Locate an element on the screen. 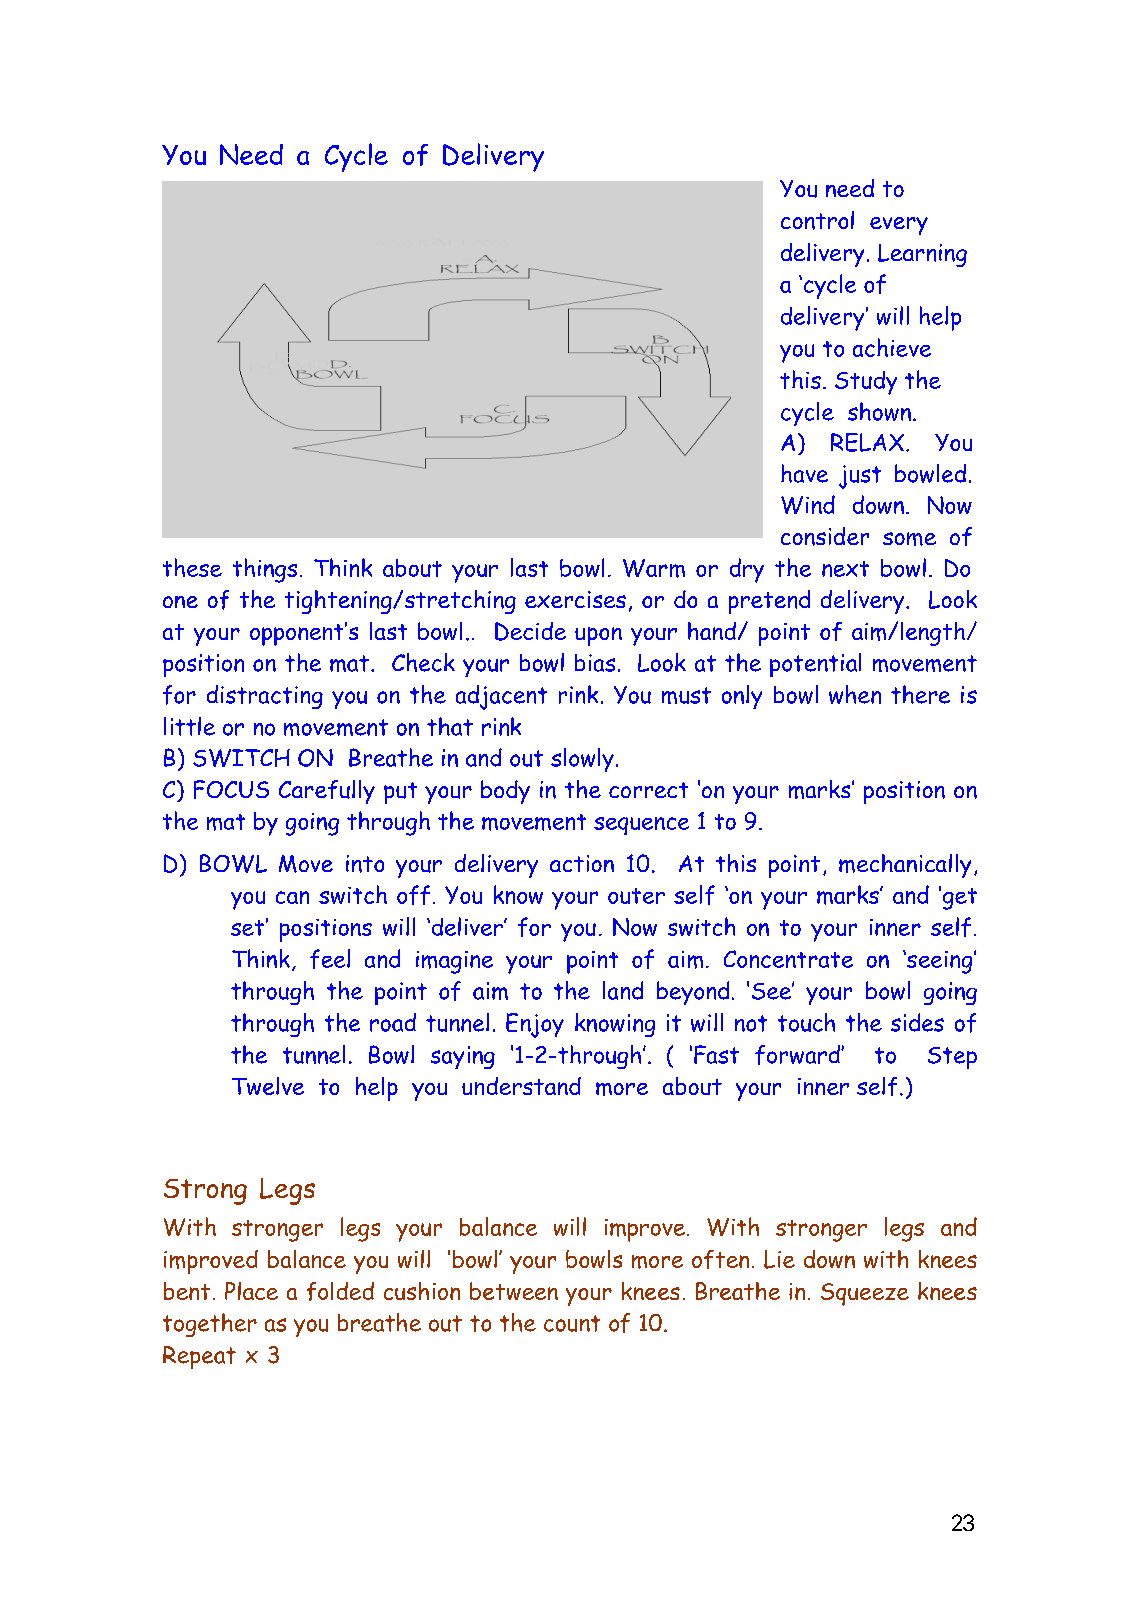  FOCUS is located at coordinates (231, 789).
